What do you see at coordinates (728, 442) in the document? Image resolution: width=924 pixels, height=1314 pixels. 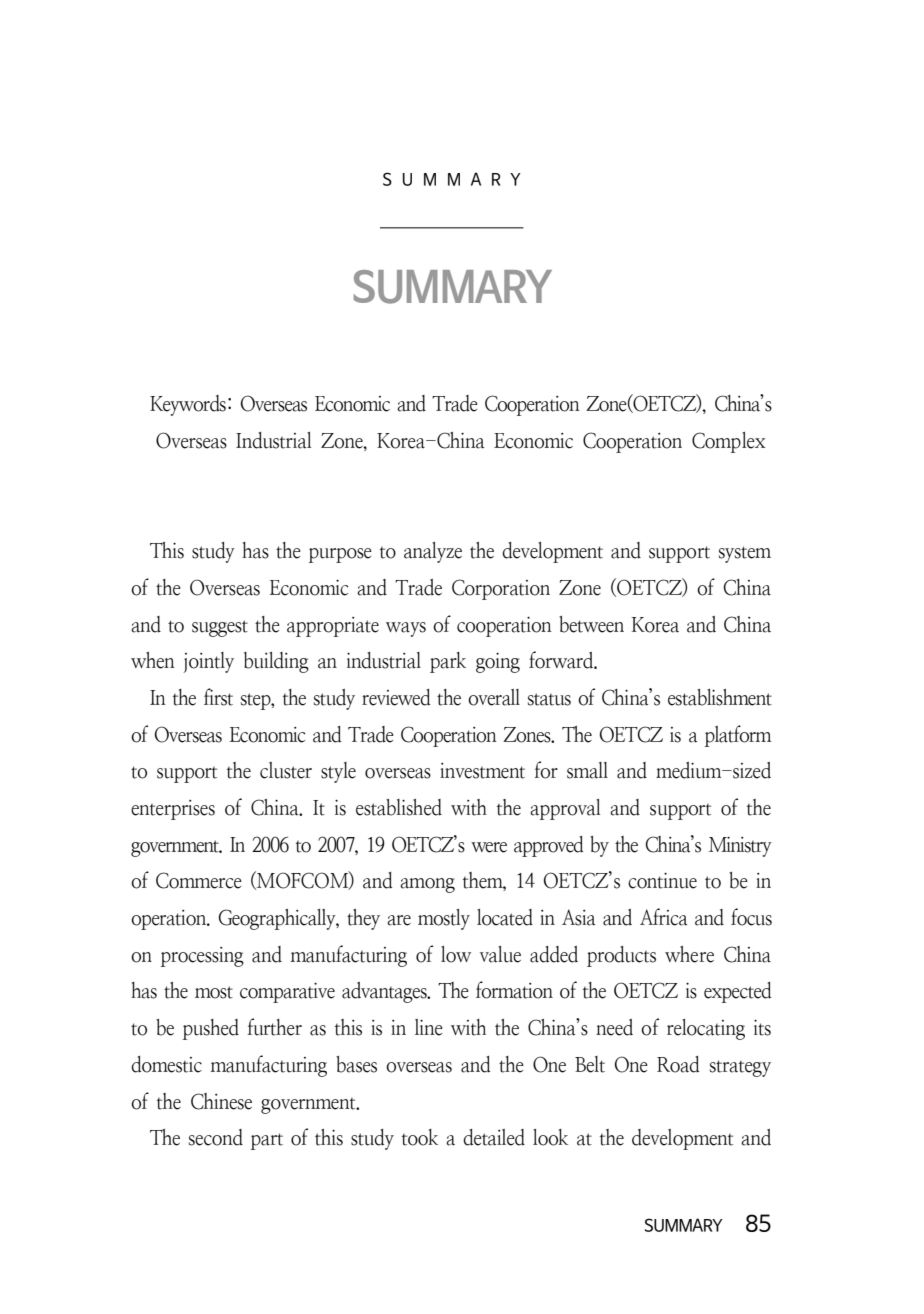 I see `Complex` at bounding box center [728, 442].
